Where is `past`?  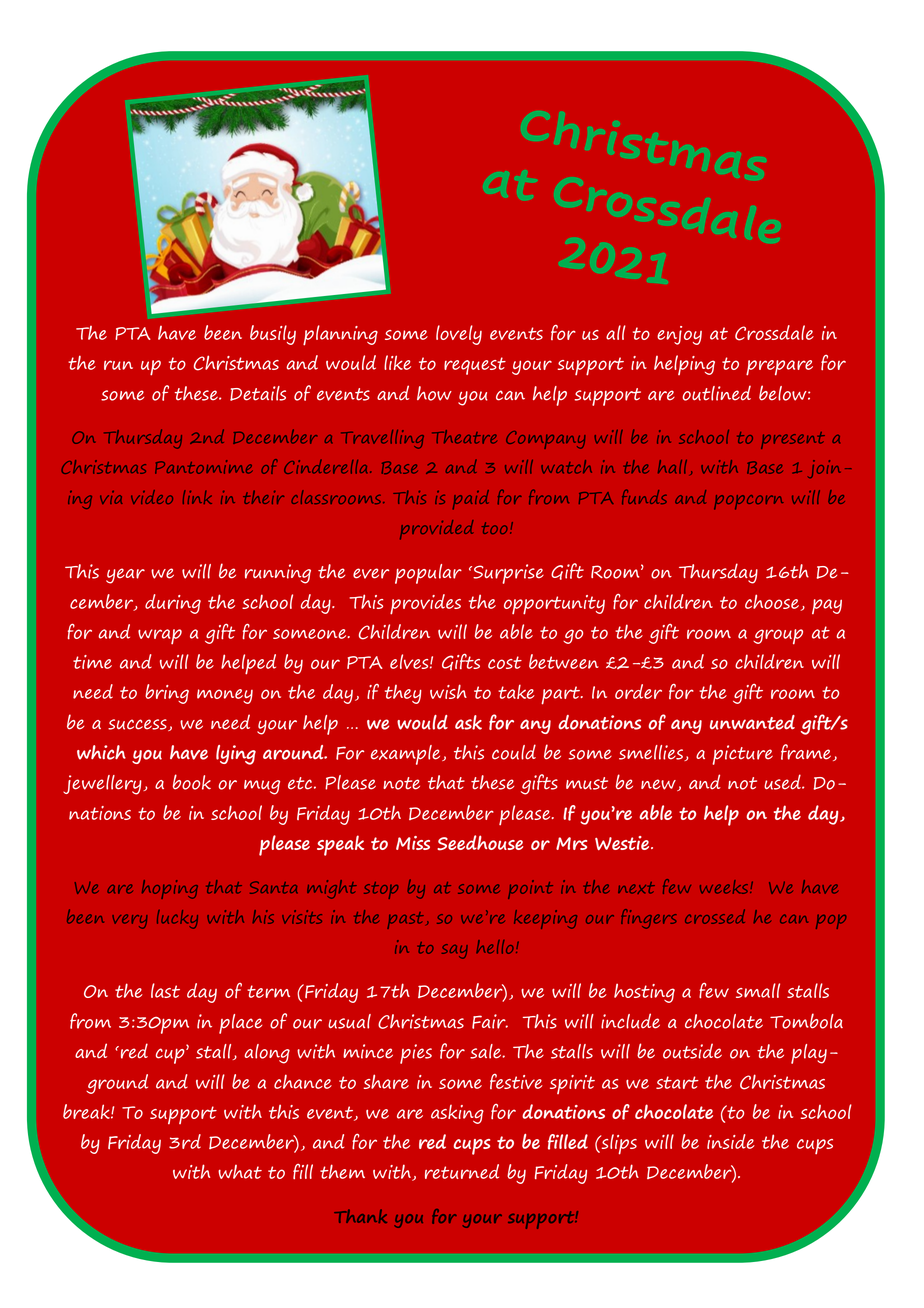 past is located at coordinates (405, 920).
